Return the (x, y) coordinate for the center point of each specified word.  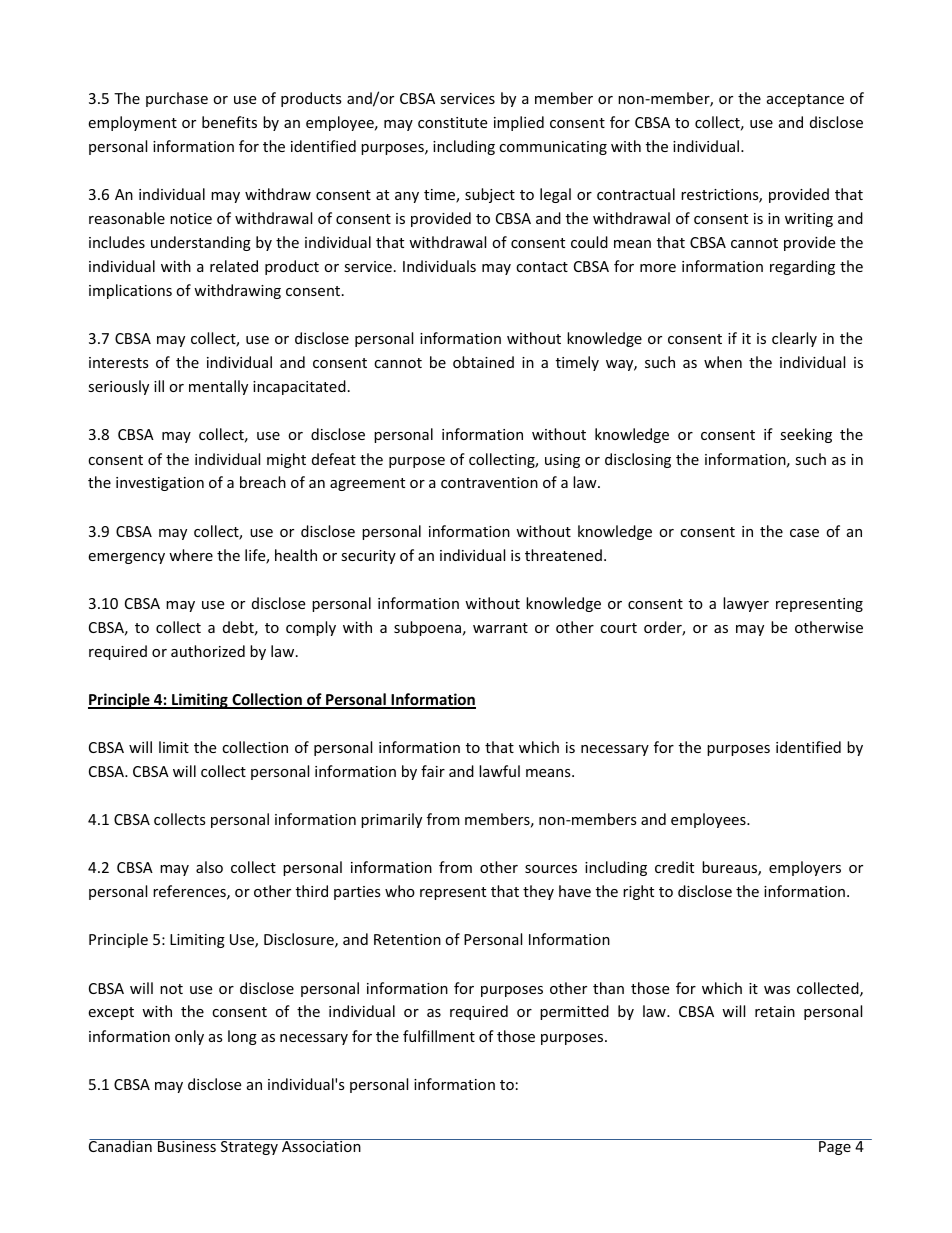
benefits (229, 122)
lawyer (746, 604)
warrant (500, 628)
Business (187, 1145)
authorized (208, 651)
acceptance (805, 100)
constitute (452, 122)
